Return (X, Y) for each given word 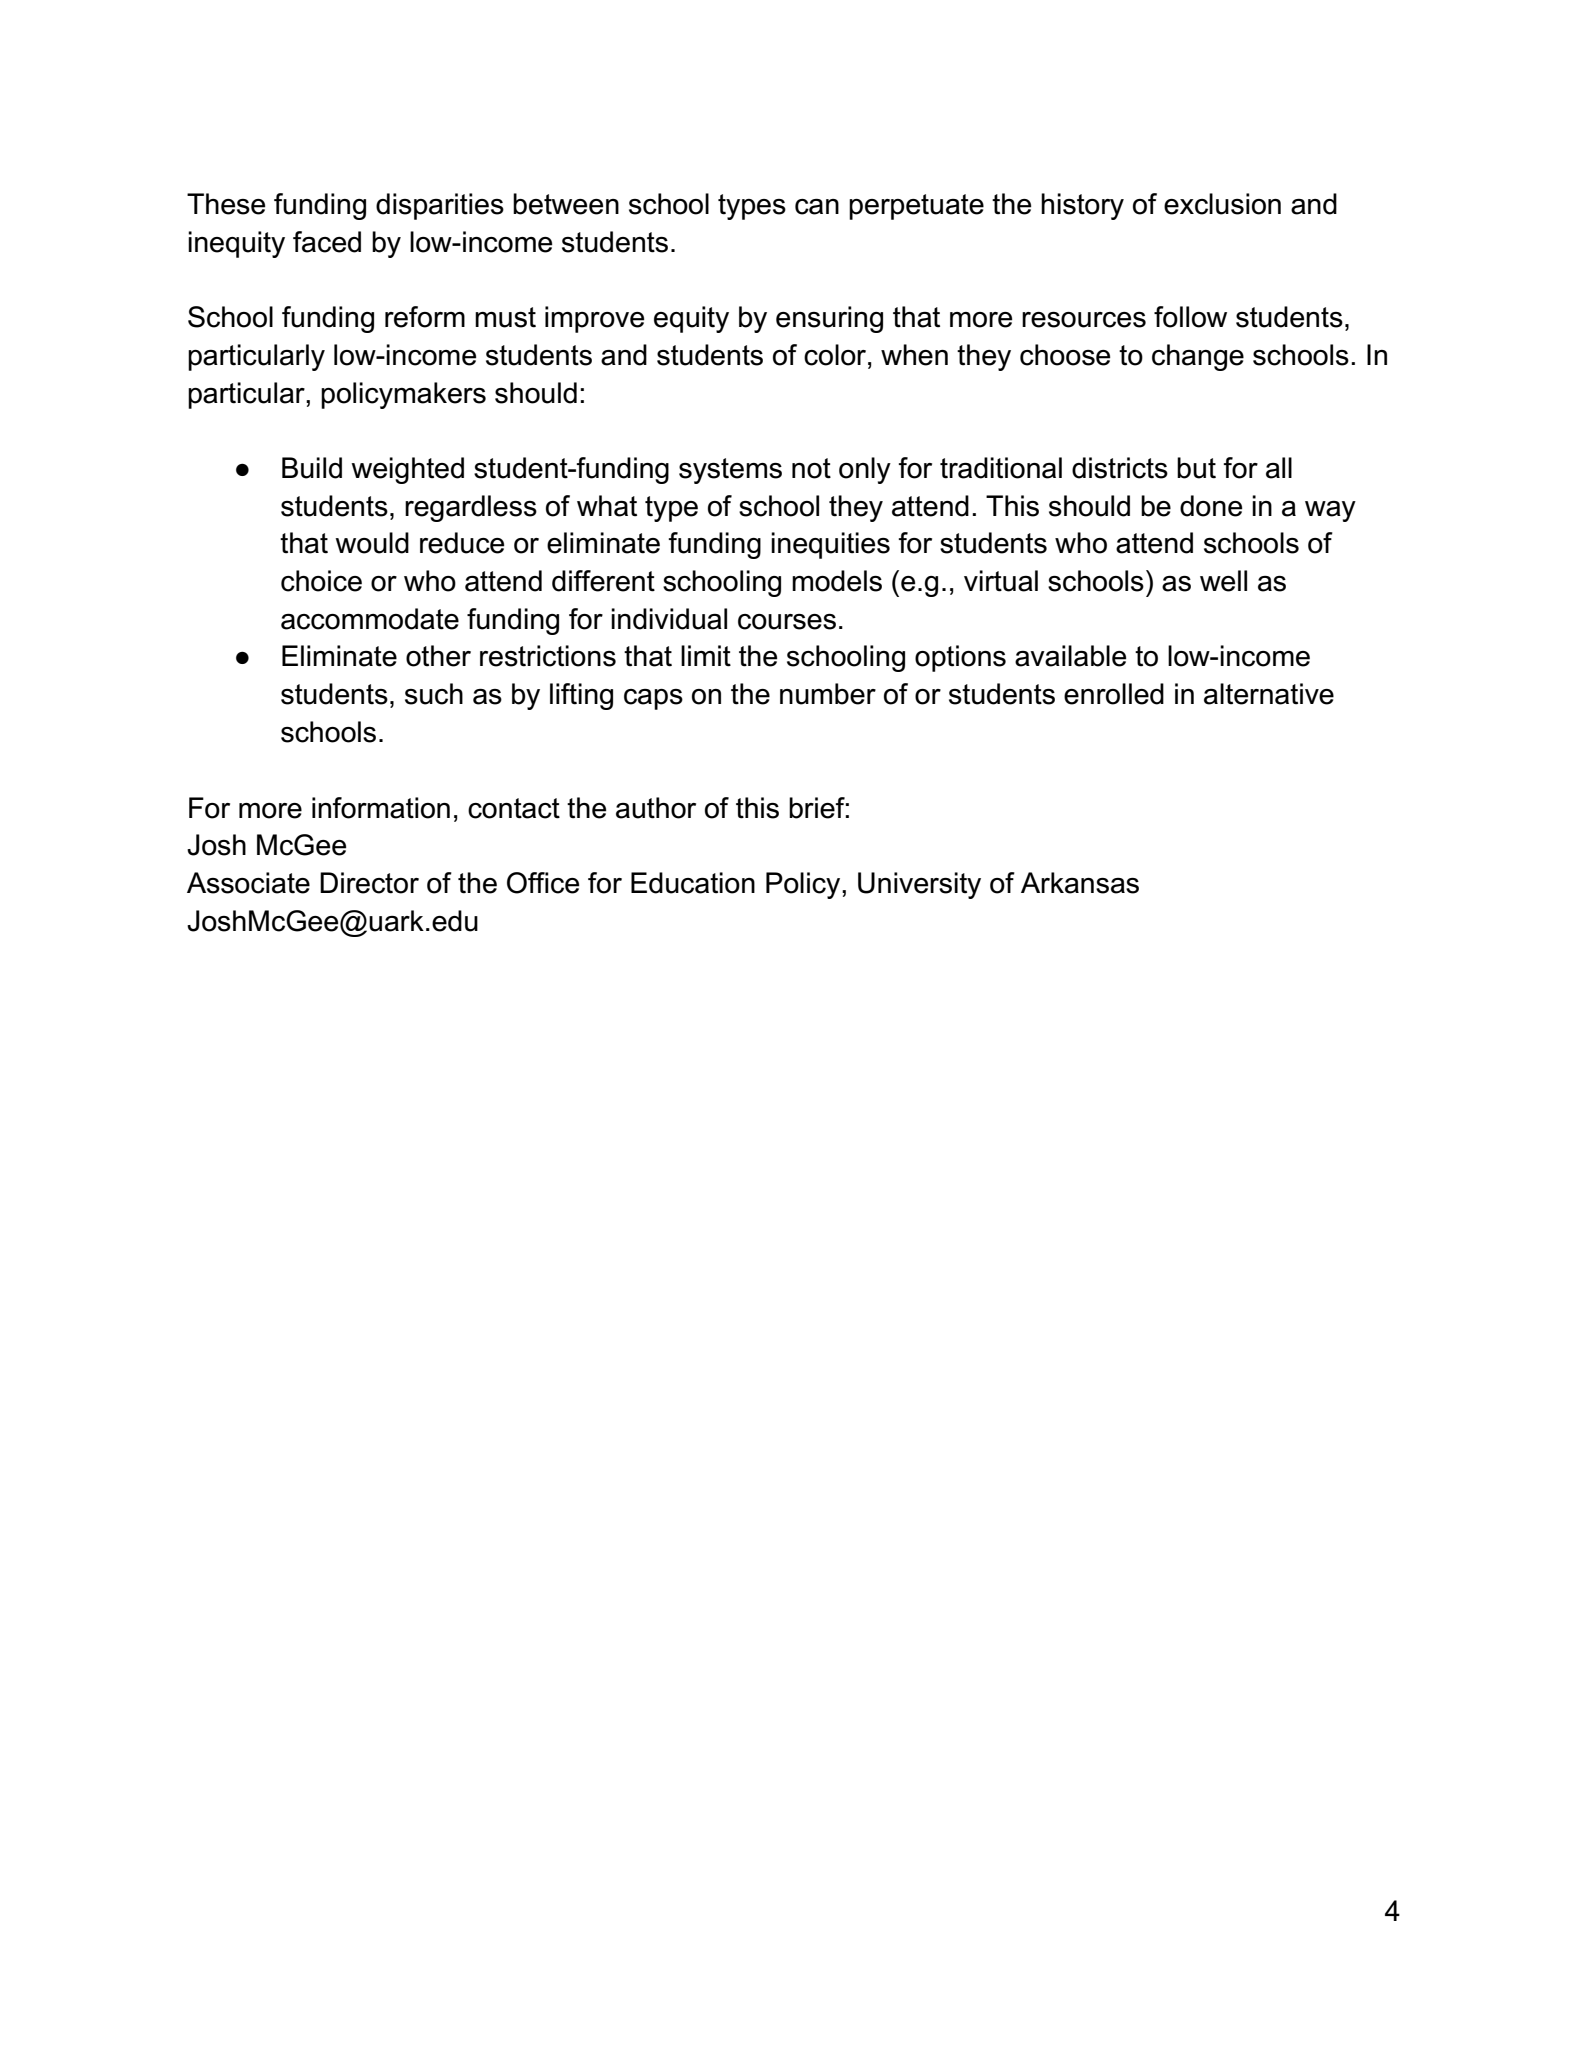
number (828, 694)
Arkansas (1080, 883)
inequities (830, 545)
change (1198, 357)
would (372, 543)
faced (327, 242)
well (1223, 581)
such (434, 694)
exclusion (1222, 204)
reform (425, 317)
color (836, 355)
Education (693, 883)
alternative (1269, 694)
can (817, 207)
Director (369, 883)
